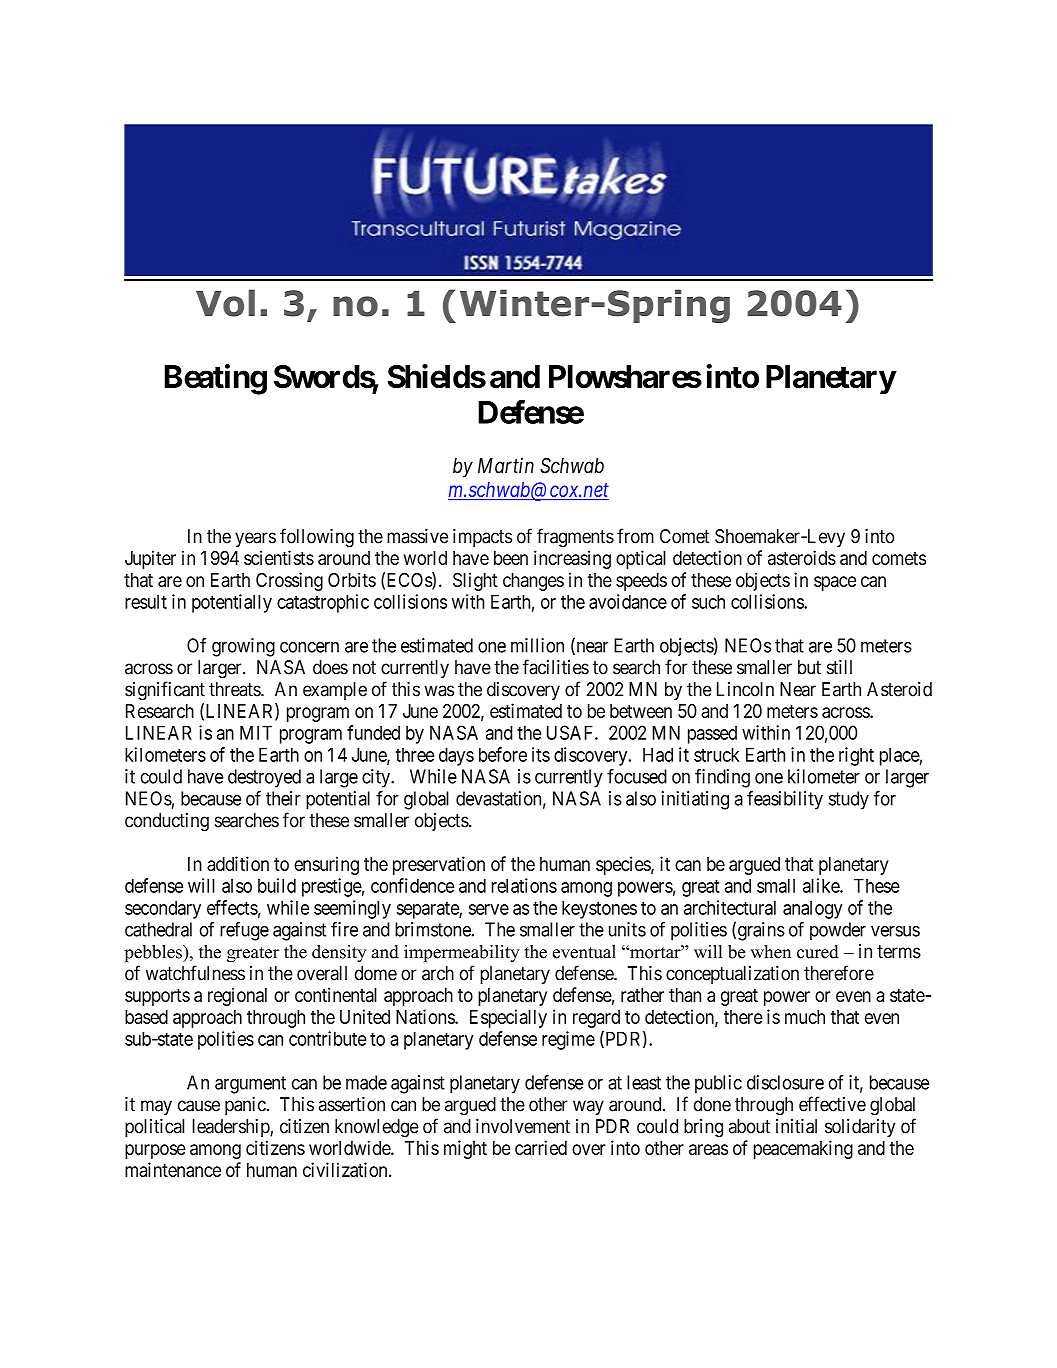 This document has width=1057, height=1368. I want to click on growing, so click(243, 647).
